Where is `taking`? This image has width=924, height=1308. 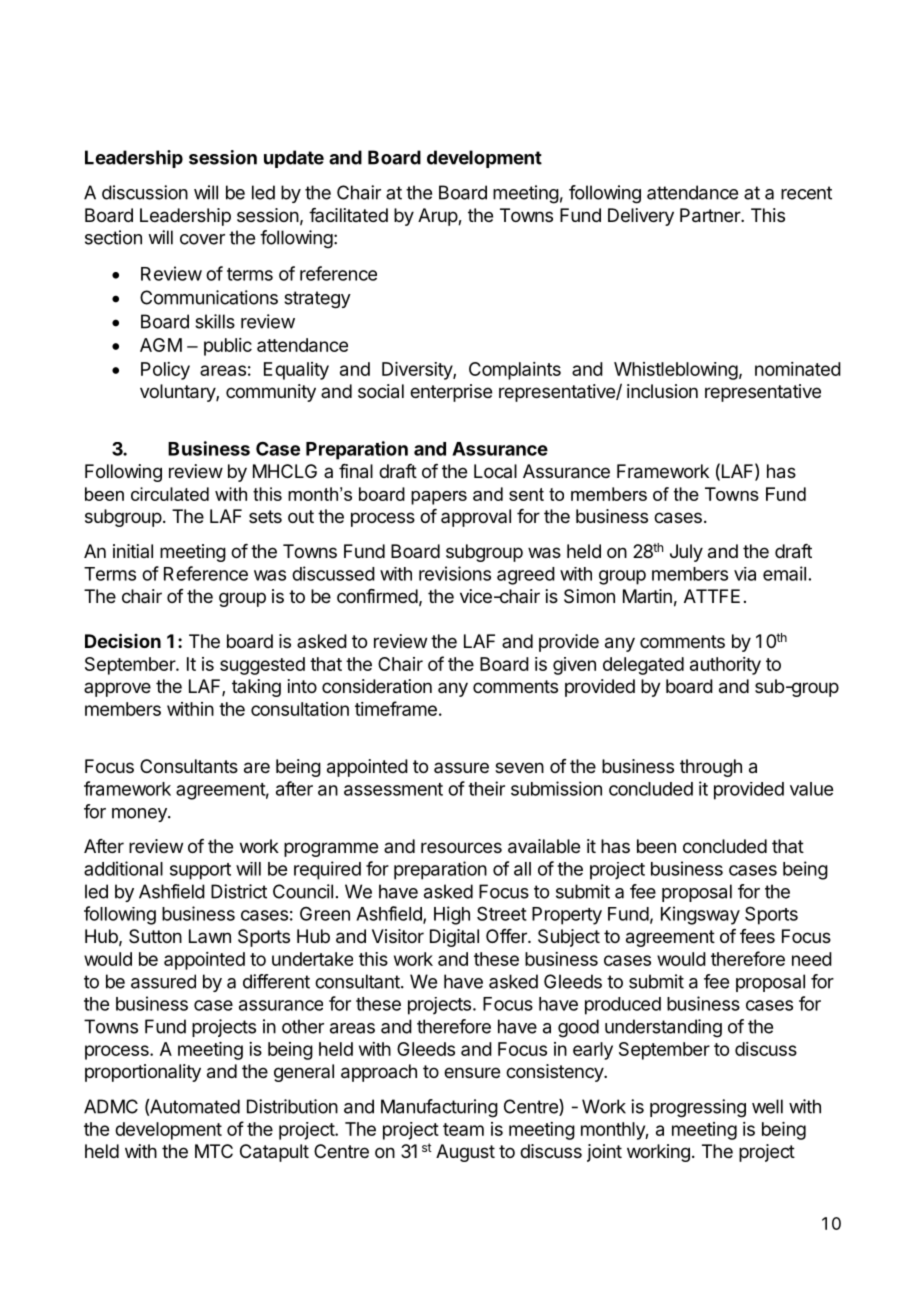
taking is located at coordinates (256, 688).
